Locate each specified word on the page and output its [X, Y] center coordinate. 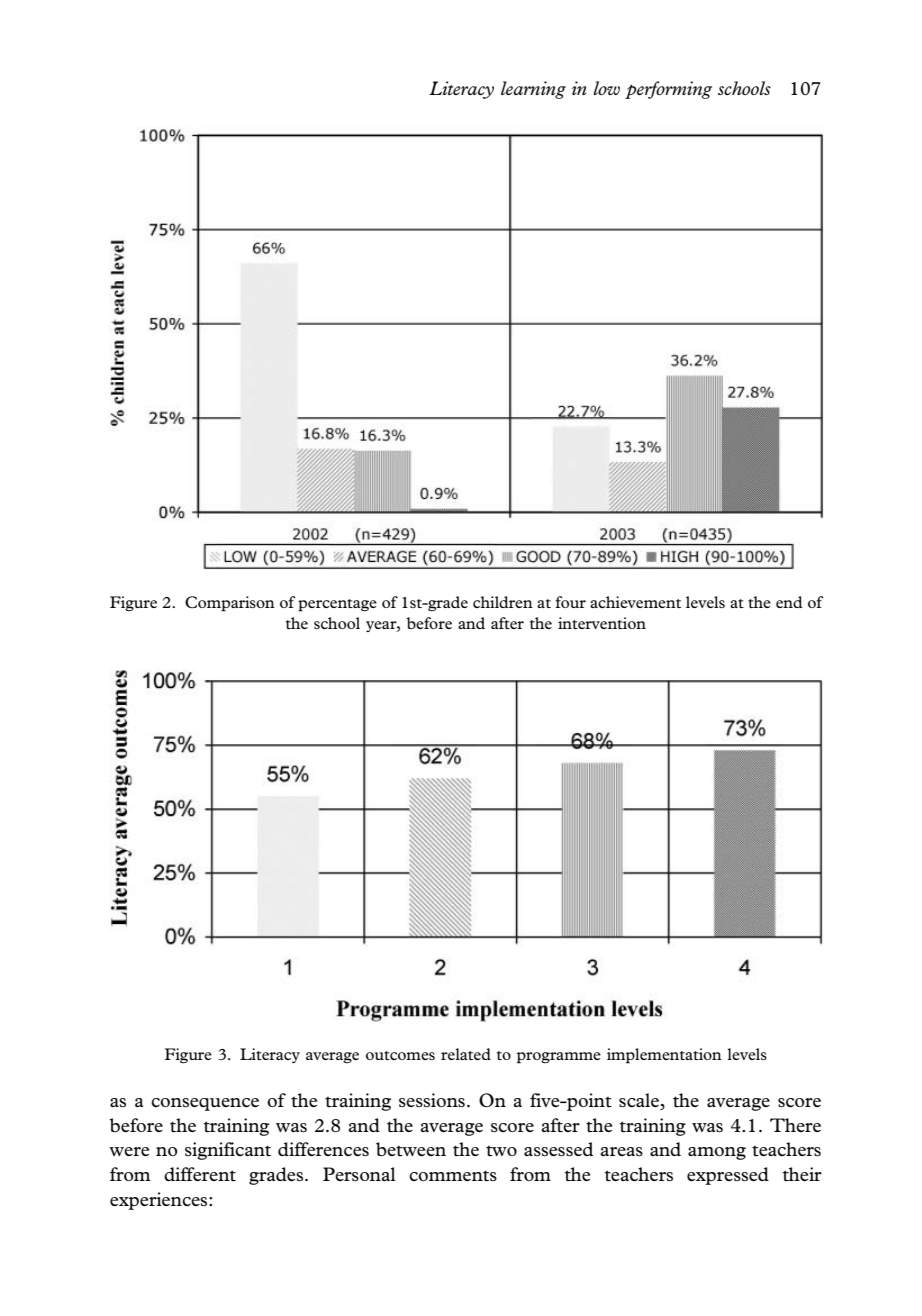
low [607, 88]
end [789, 602]
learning [533, 90]
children [503, 602]
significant [228, 1151]
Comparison [230, 604]
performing [668, 90]
